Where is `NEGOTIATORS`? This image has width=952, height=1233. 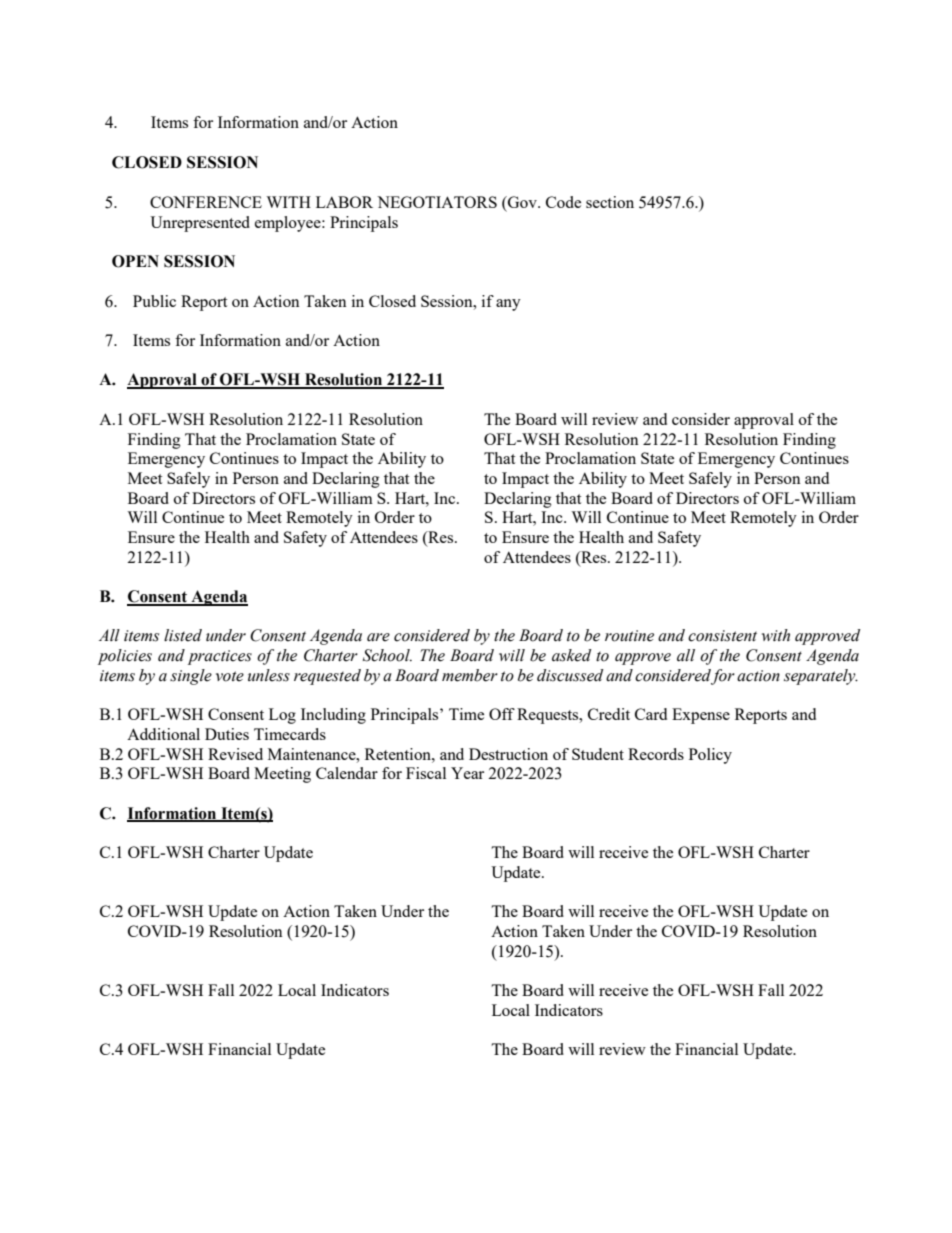
NEGOTIATORS is located at coordinates (437, 202).
